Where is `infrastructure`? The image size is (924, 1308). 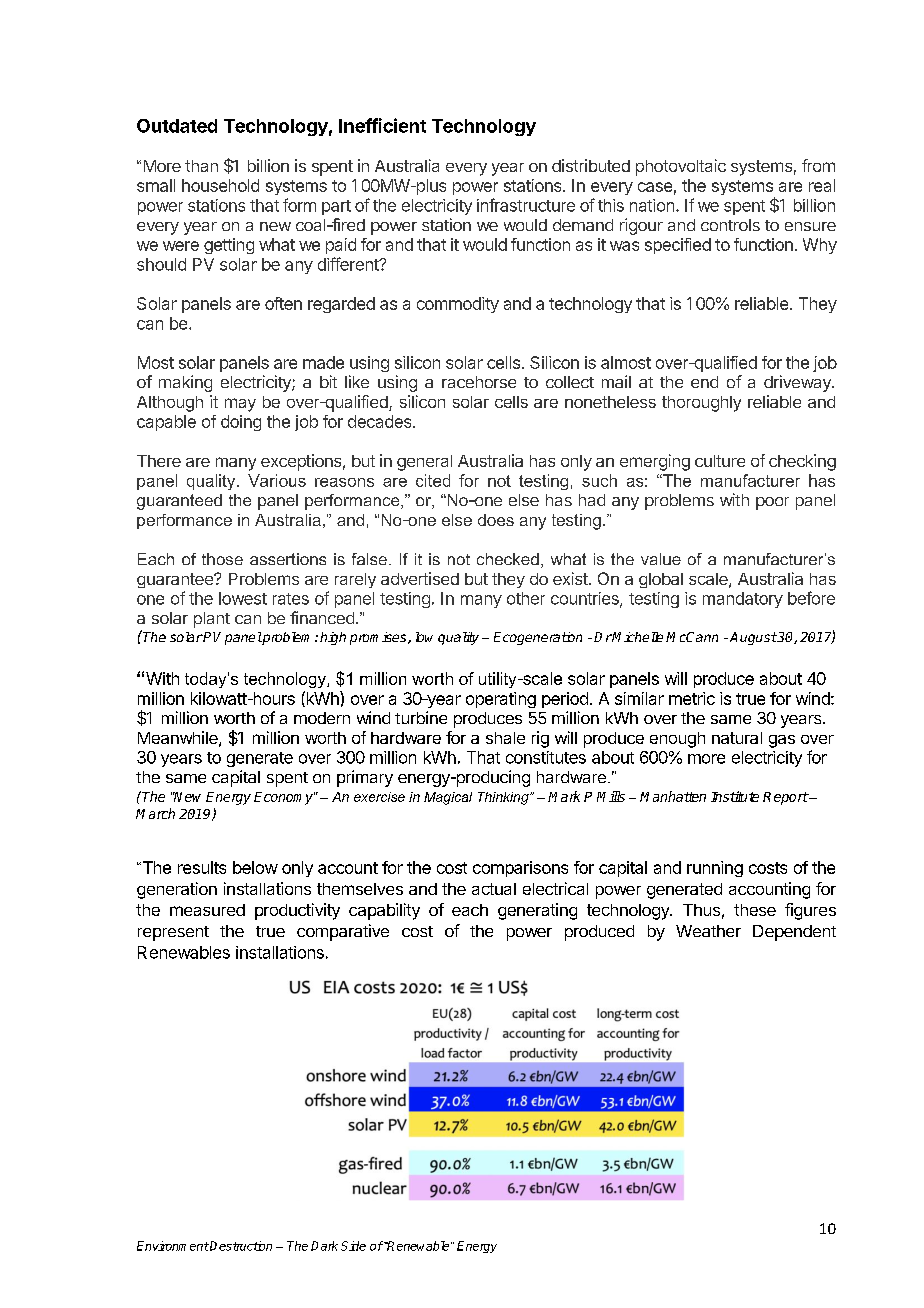 infrastructure is located at coordinates (526, 205).
